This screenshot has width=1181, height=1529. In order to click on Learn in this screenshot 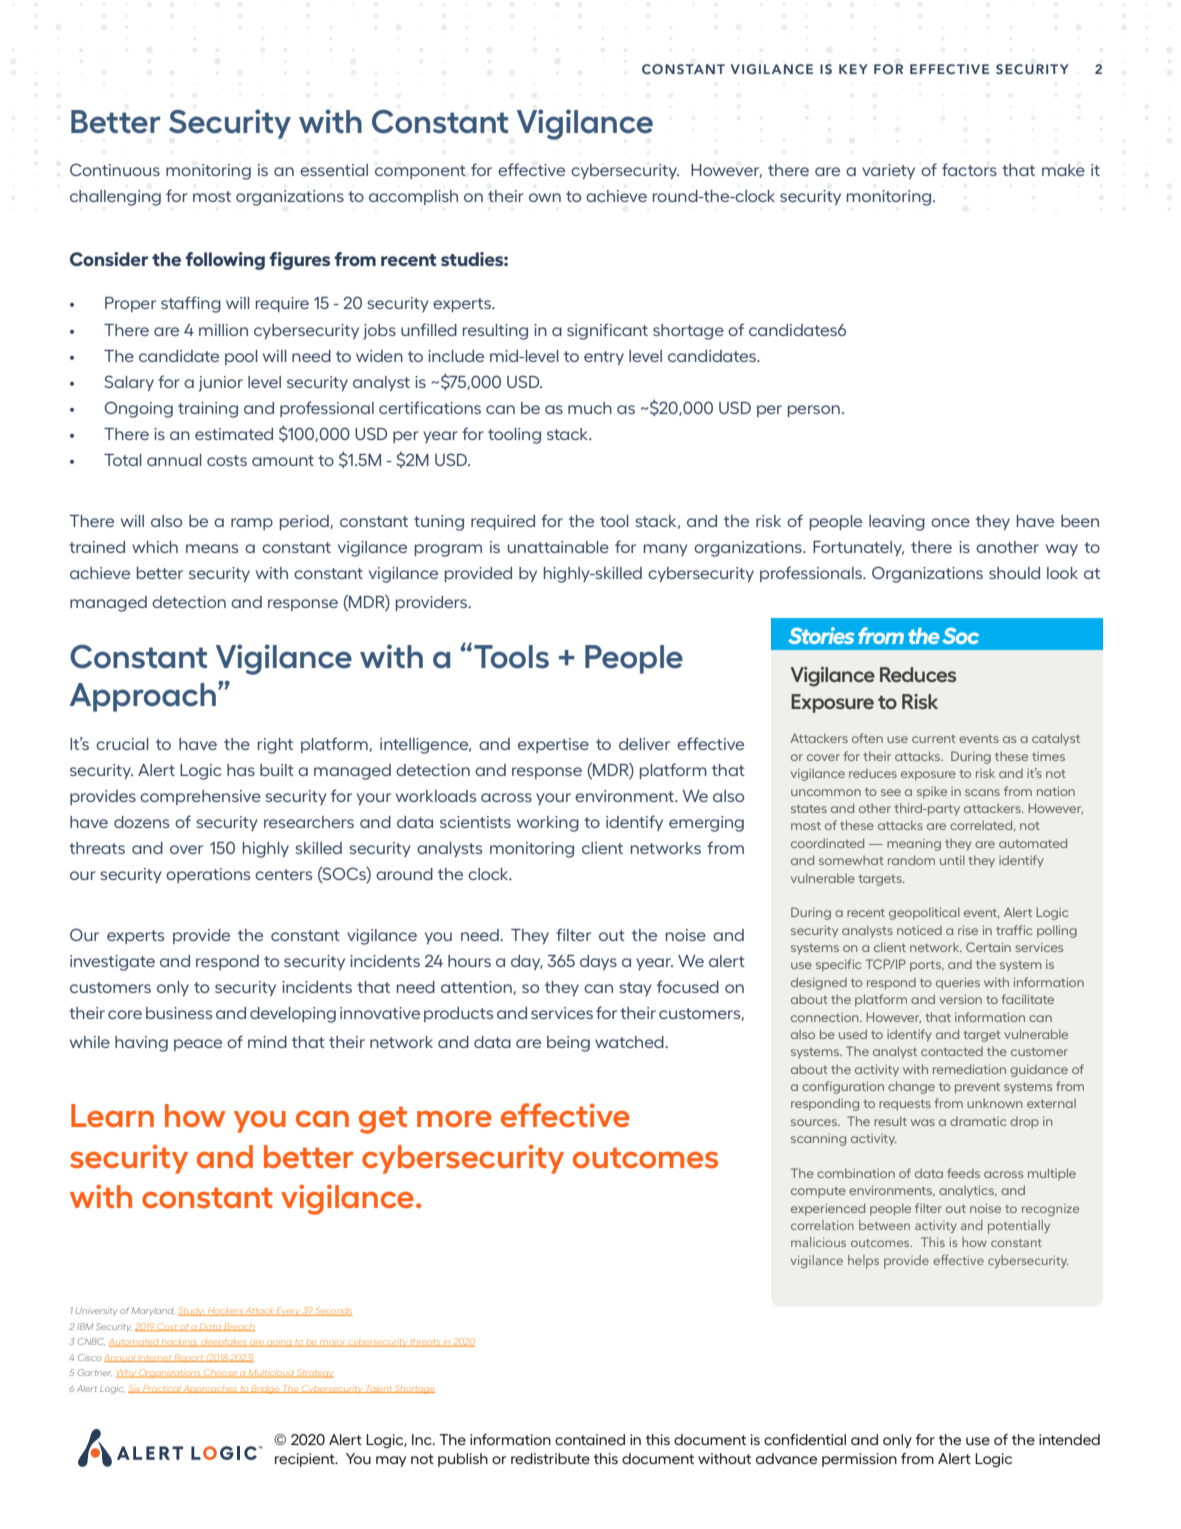, I will do `click(112, 1115)`.
